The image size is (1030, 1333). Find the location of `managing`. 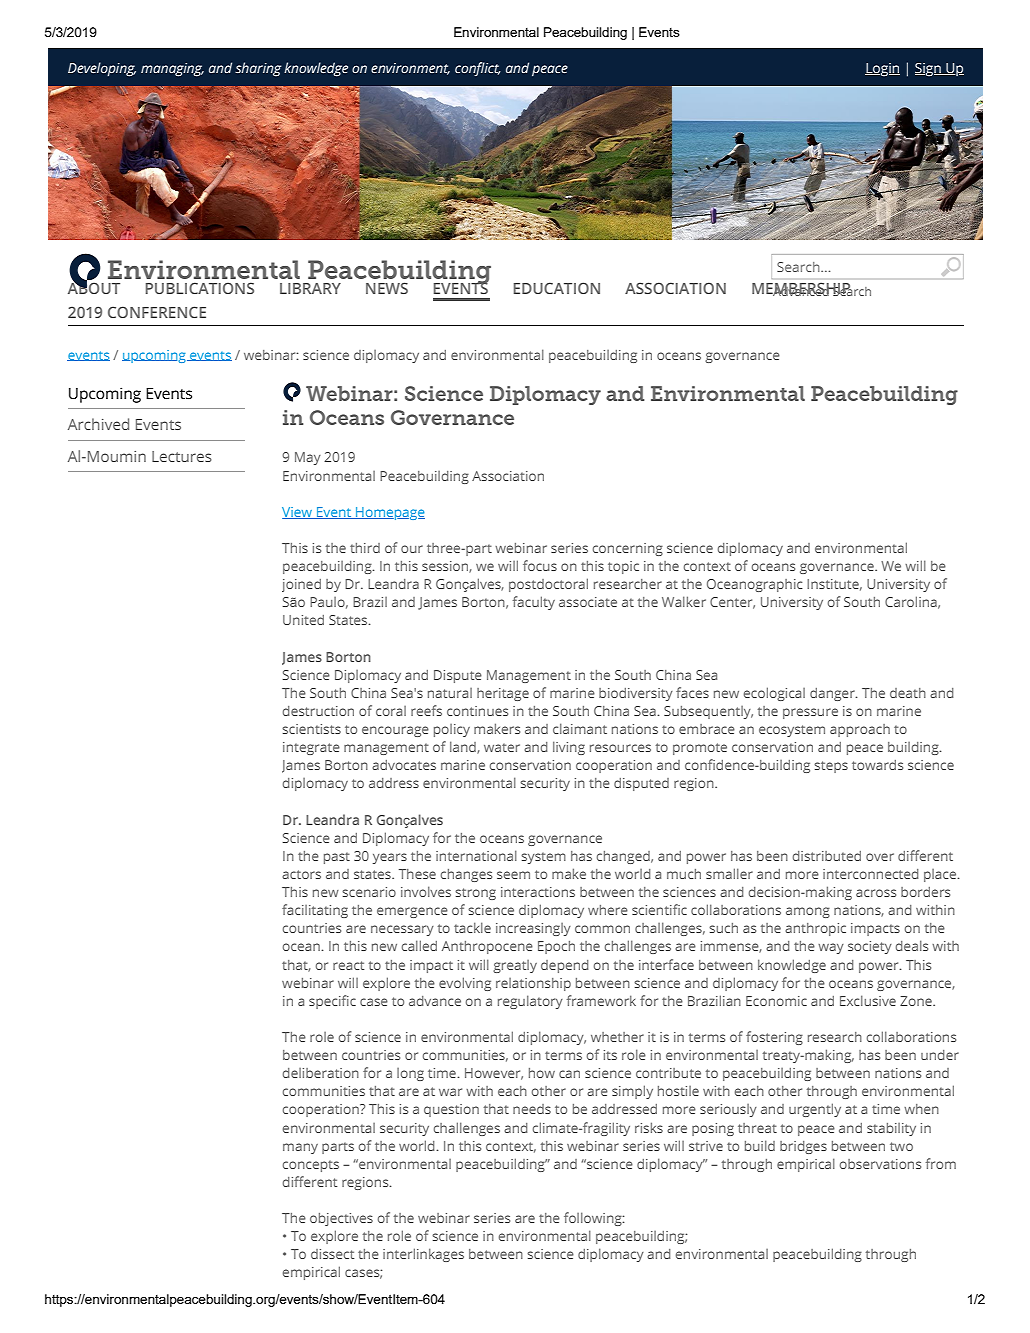

managing is located at coordinates (172, 70).
